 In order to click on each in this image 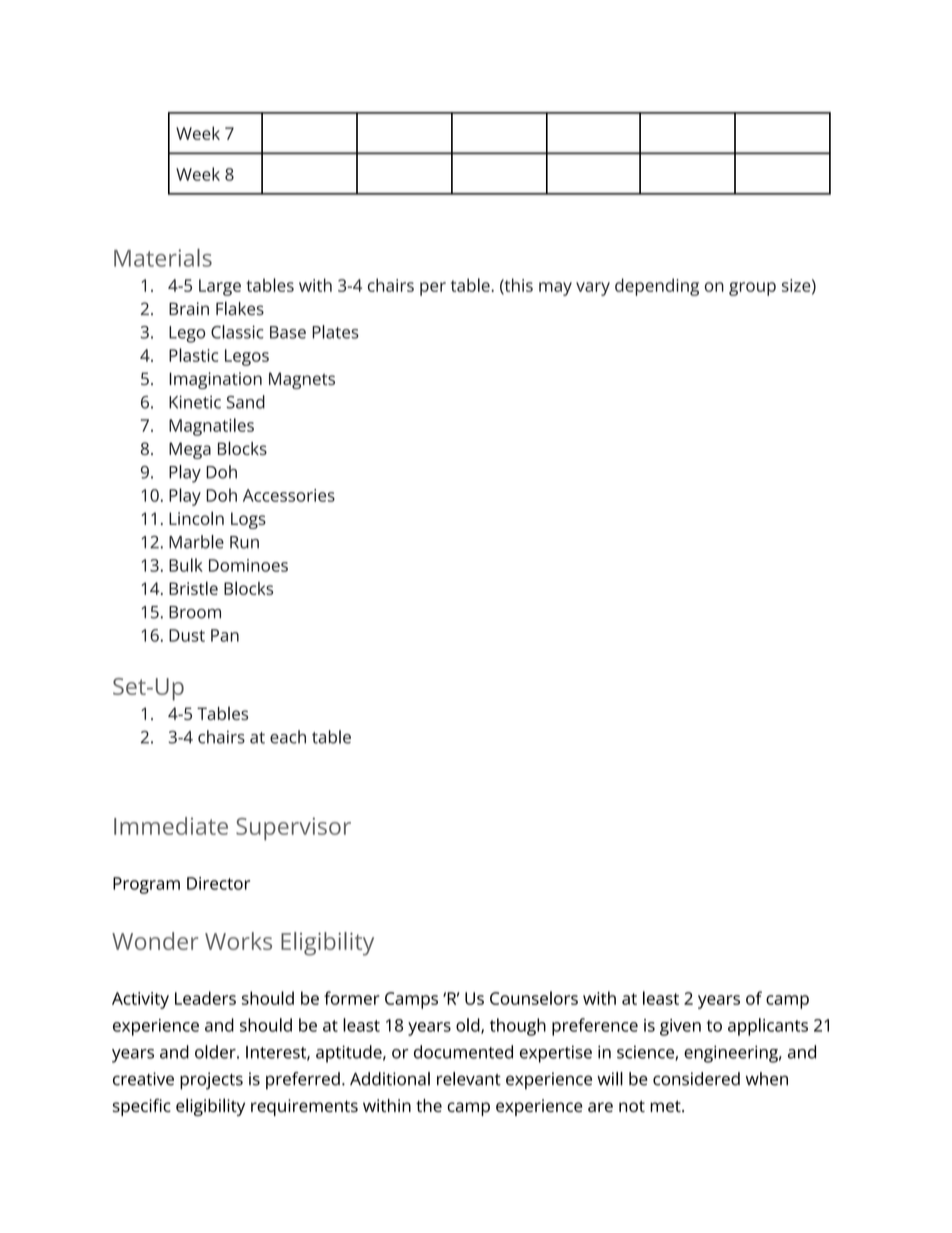, I will do `click(288, 737)`.
